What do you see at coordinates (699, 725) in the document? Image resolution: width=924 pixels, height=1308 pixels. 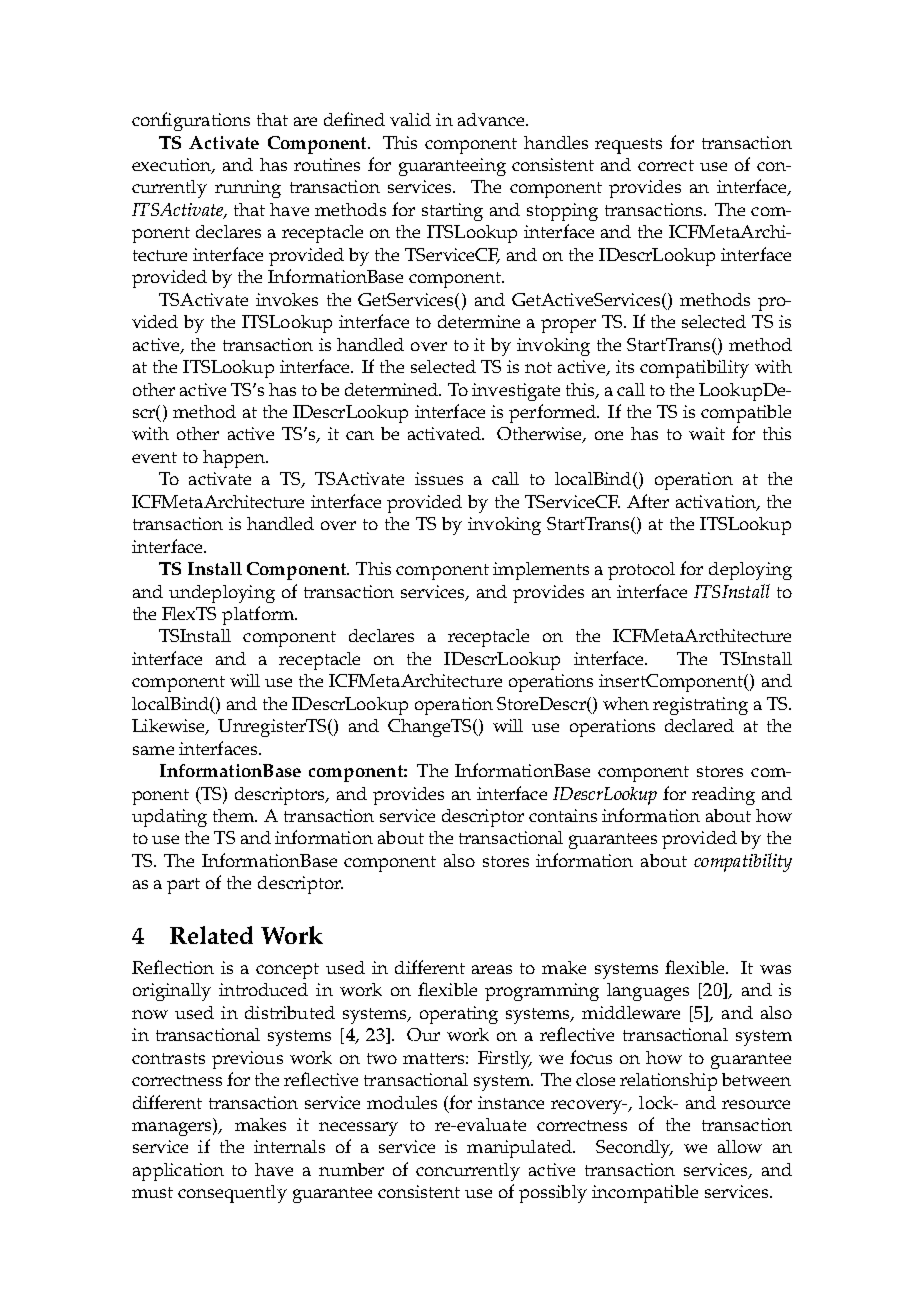 I see `declared` at bounding box center [699, 725].
